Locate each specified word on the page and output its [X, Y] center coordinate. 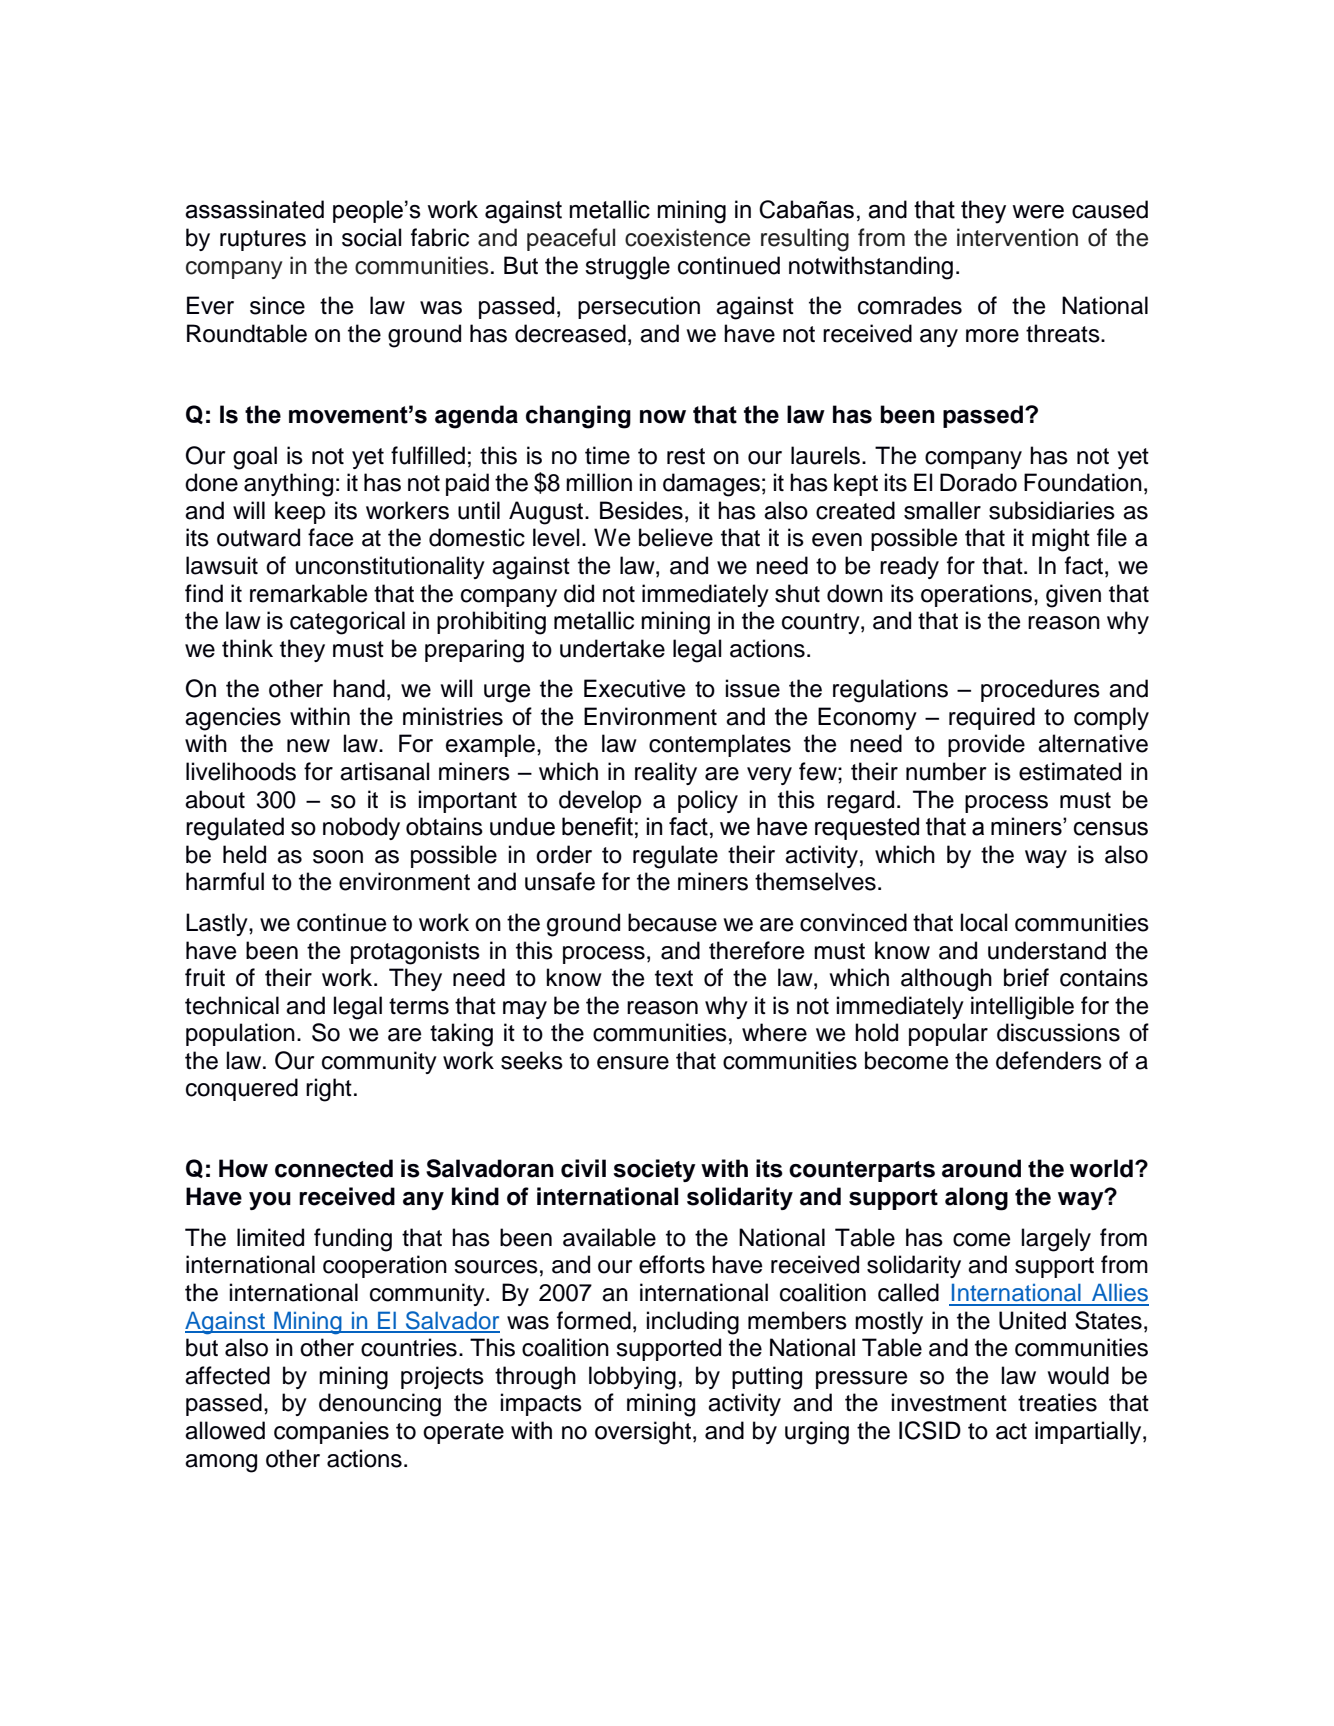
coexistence [687, 237]
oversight [644, 1433]
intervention [1017, 237]
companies [331, 1432]
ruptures [263, 240]
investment [949, 1402]
